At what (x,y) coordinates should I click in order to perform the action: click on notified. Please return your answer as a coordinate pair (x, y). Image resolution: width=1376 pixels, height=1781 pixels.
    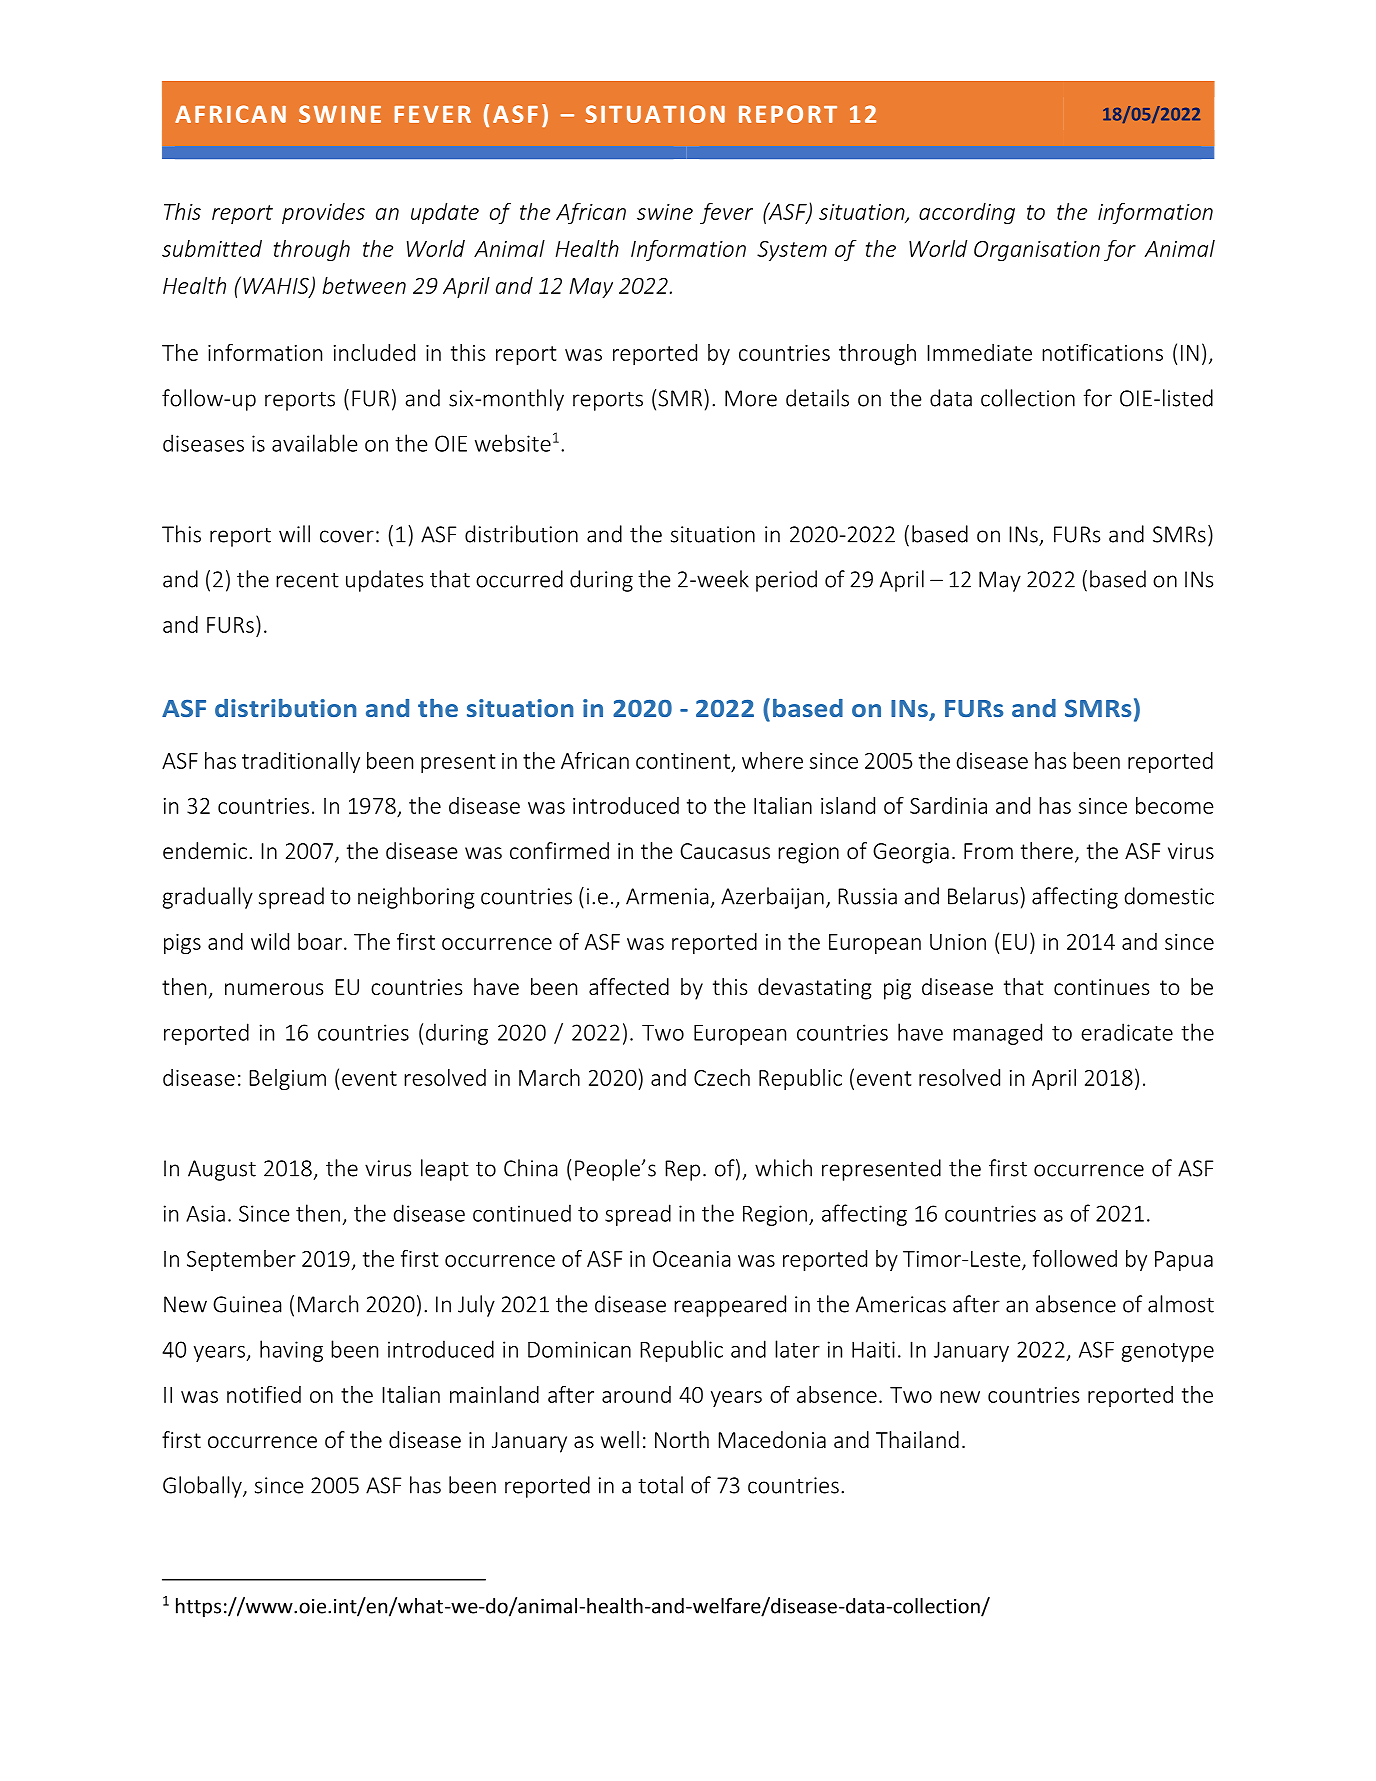
    Looking at the image, I should click on (264, 1394).
